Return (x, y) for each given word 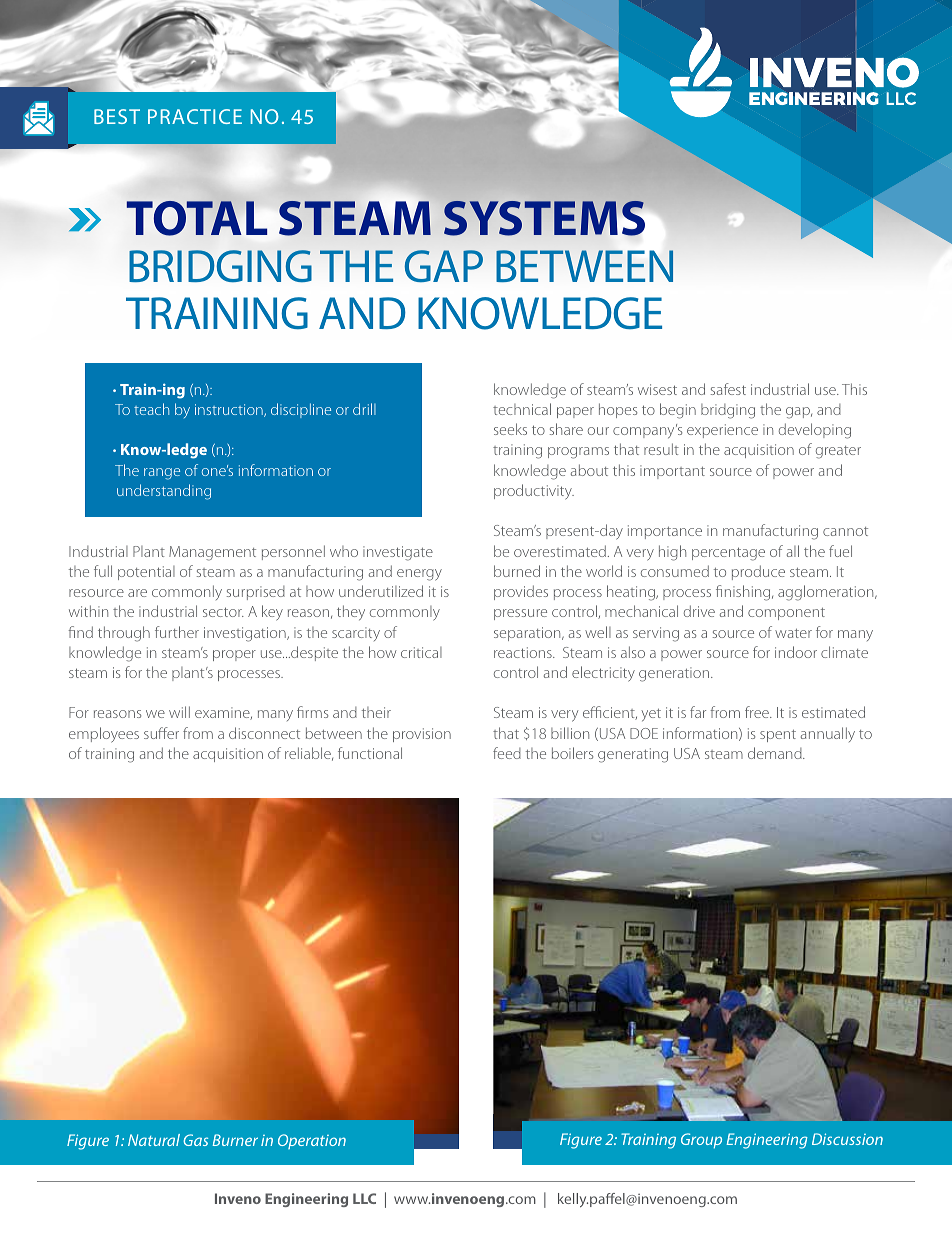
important (672, 472)
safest (728, 389)
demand (776, 753)
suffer (161, 733)
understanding (164, 492)
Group (701, 1141)
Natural (154, 1140)
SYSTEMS (544, 218)
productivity (534, 492)
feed (507, 753)
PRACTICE (195, 116)
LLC (364, 1198)
